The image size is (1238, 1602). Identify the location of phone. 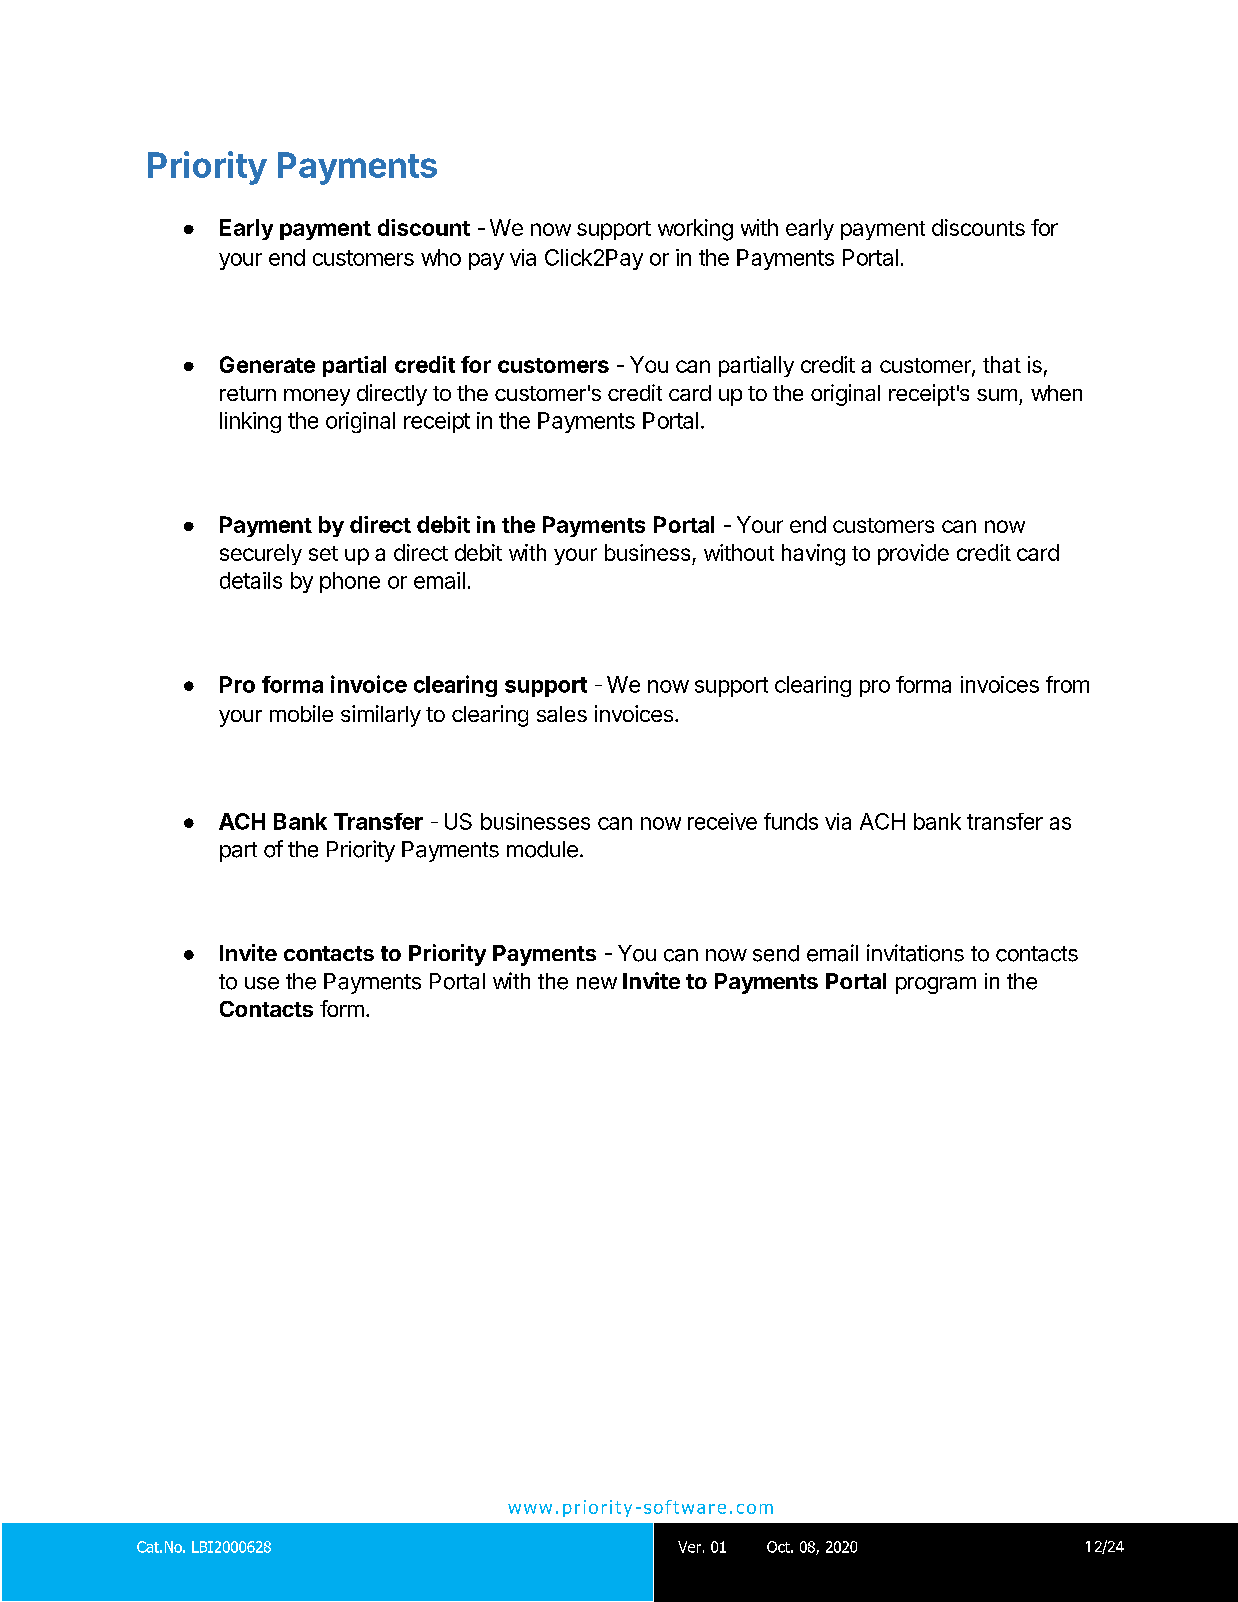
(350, 582).
